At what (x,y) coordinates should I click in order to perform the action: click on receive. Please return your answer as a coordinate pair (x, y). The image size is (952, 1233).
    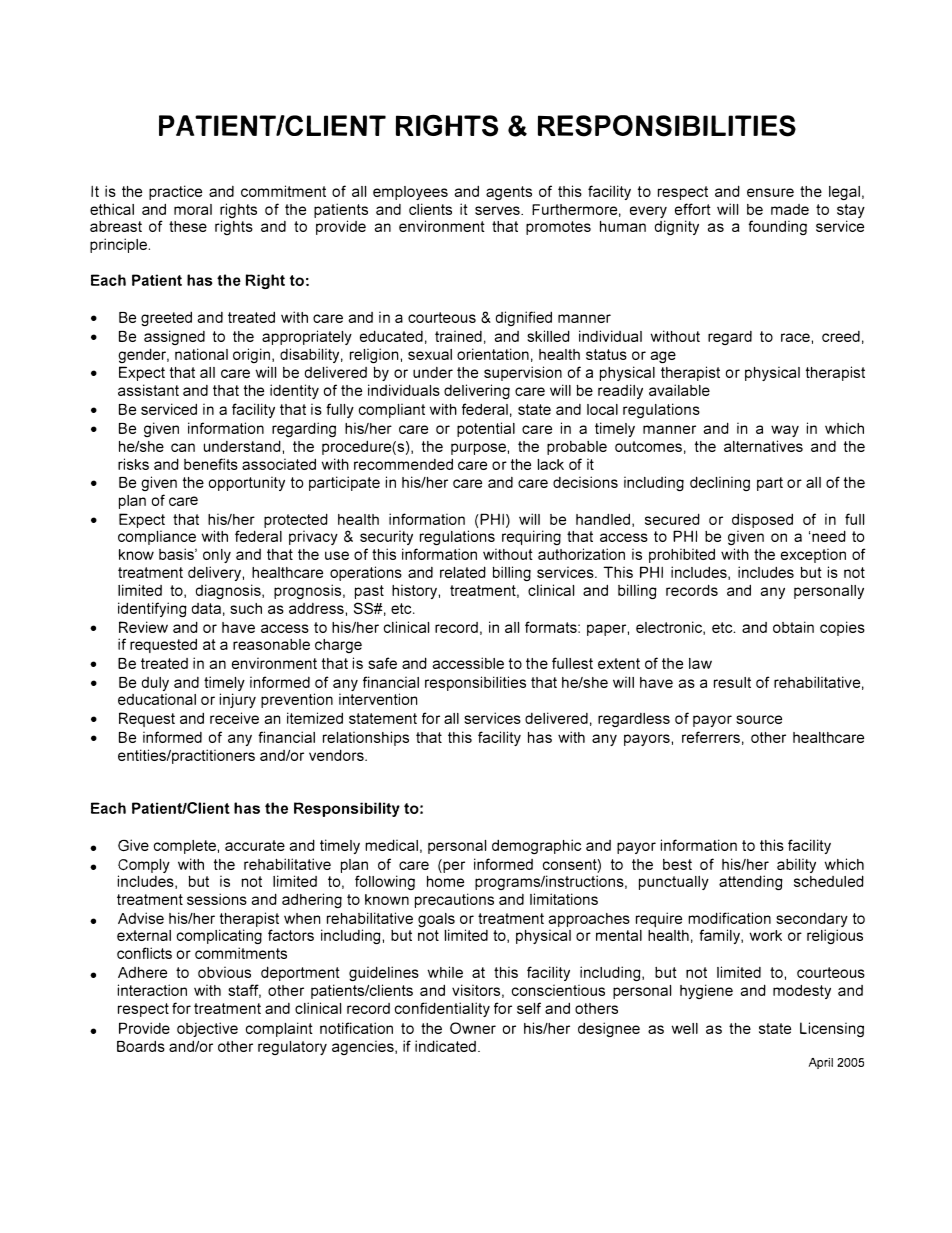
    Looking at the image, I should click on (234, 718).
